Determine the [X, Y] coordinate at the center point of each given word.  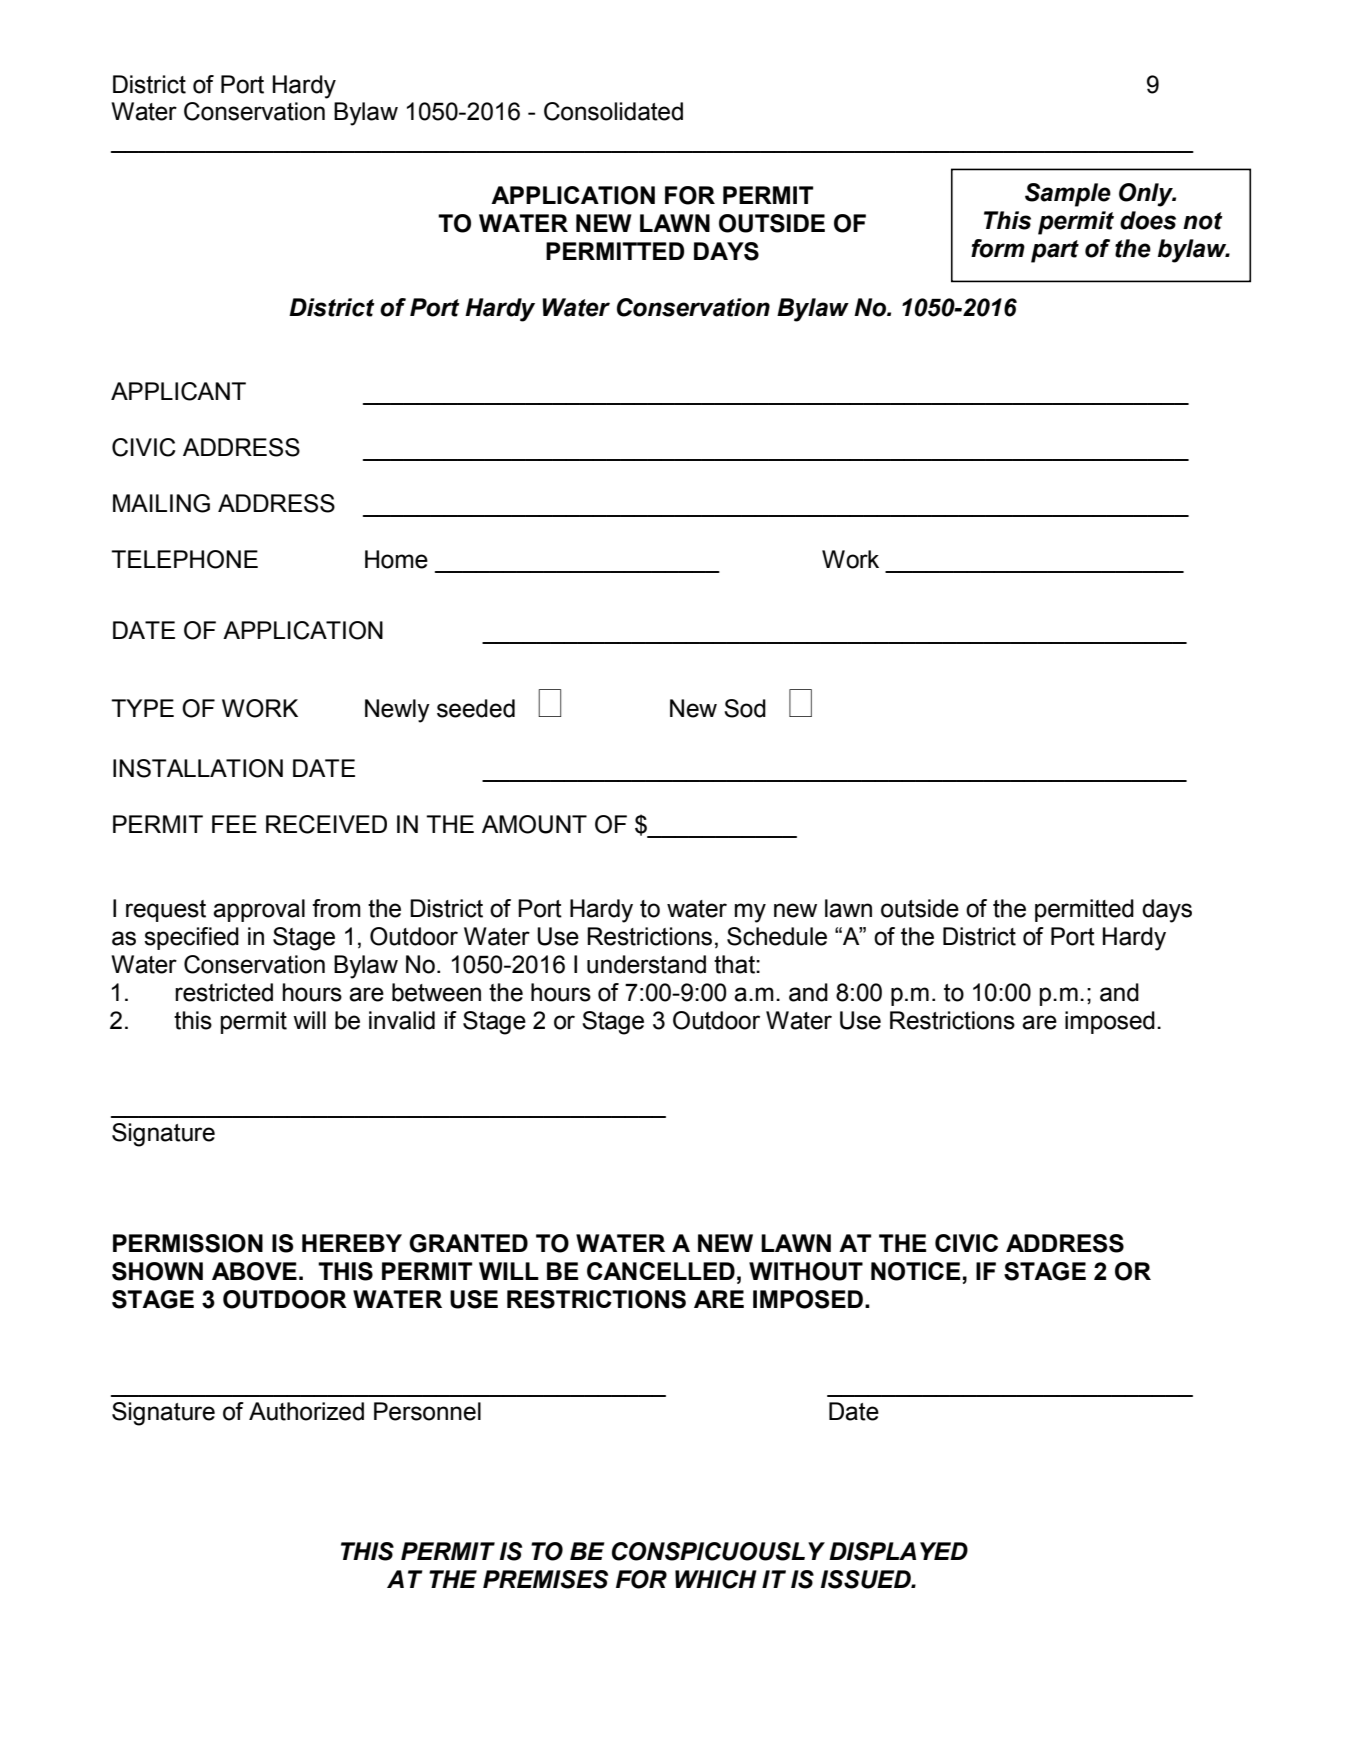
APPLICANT [178, 391]
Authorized [306, 1411]
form [998, 248]
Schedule [777, 936]
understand [646, 964]
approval [259, 910]
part [1055, 251]
